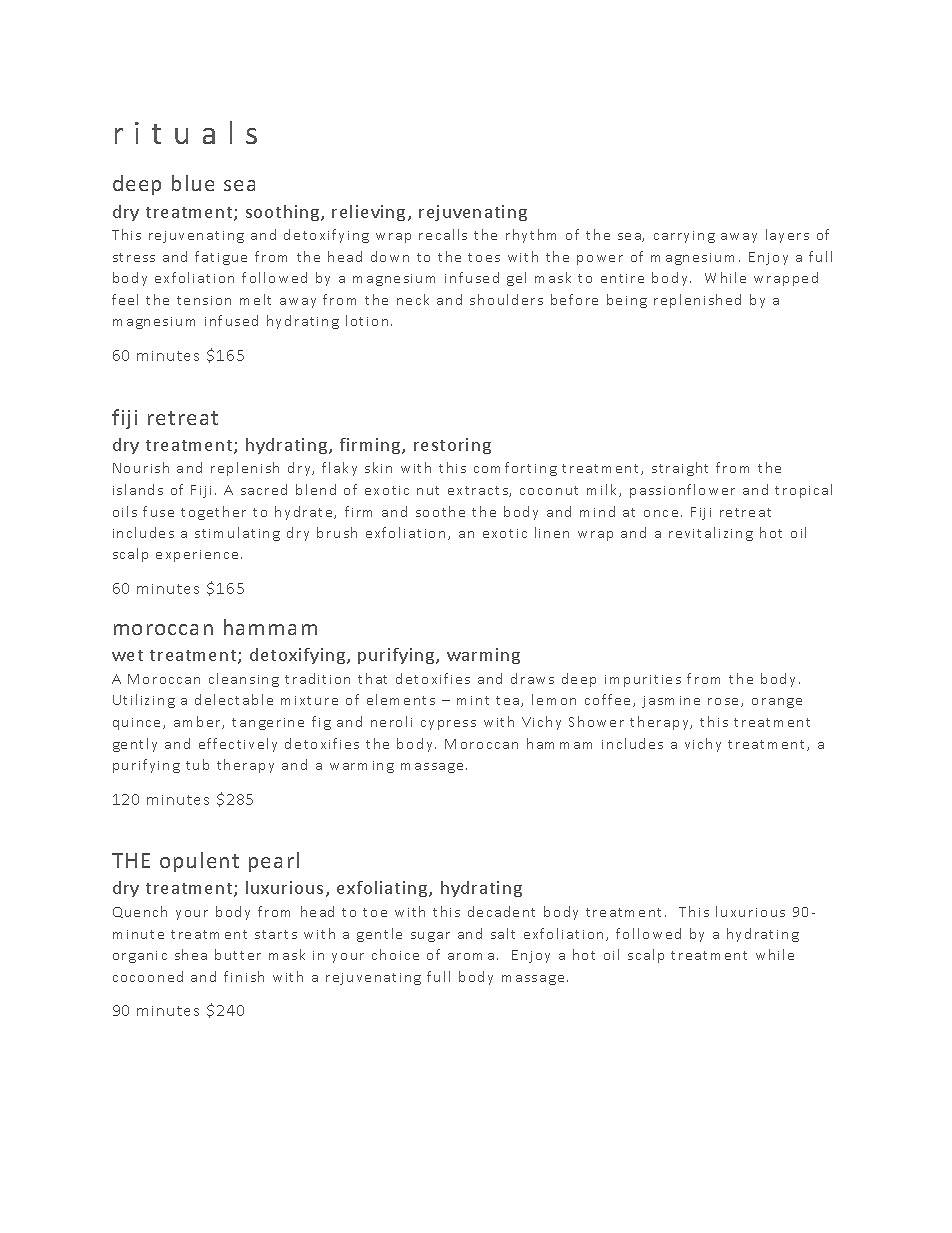 The image size is (952, 1233). I want to click on experience, so click(197, 556).
